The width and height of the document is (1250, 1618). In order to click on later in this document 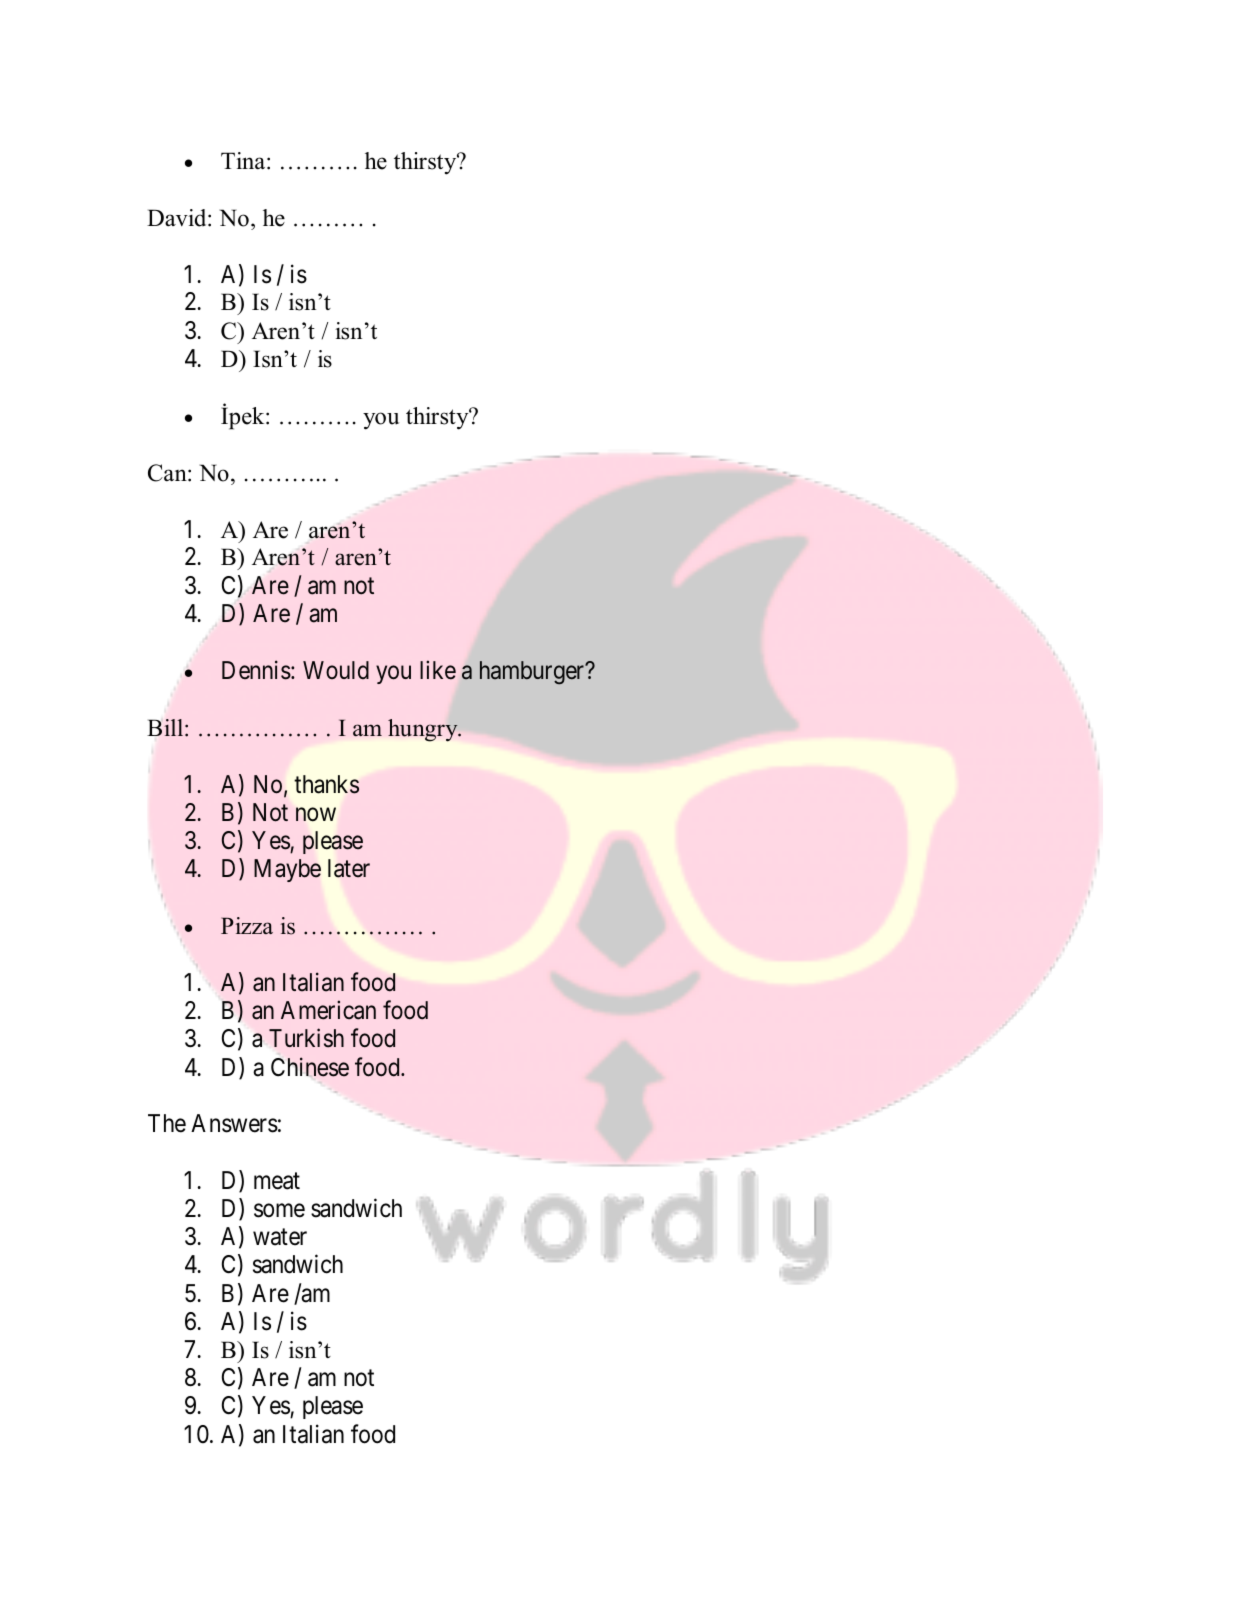, I will do `click(349, 868)`.
